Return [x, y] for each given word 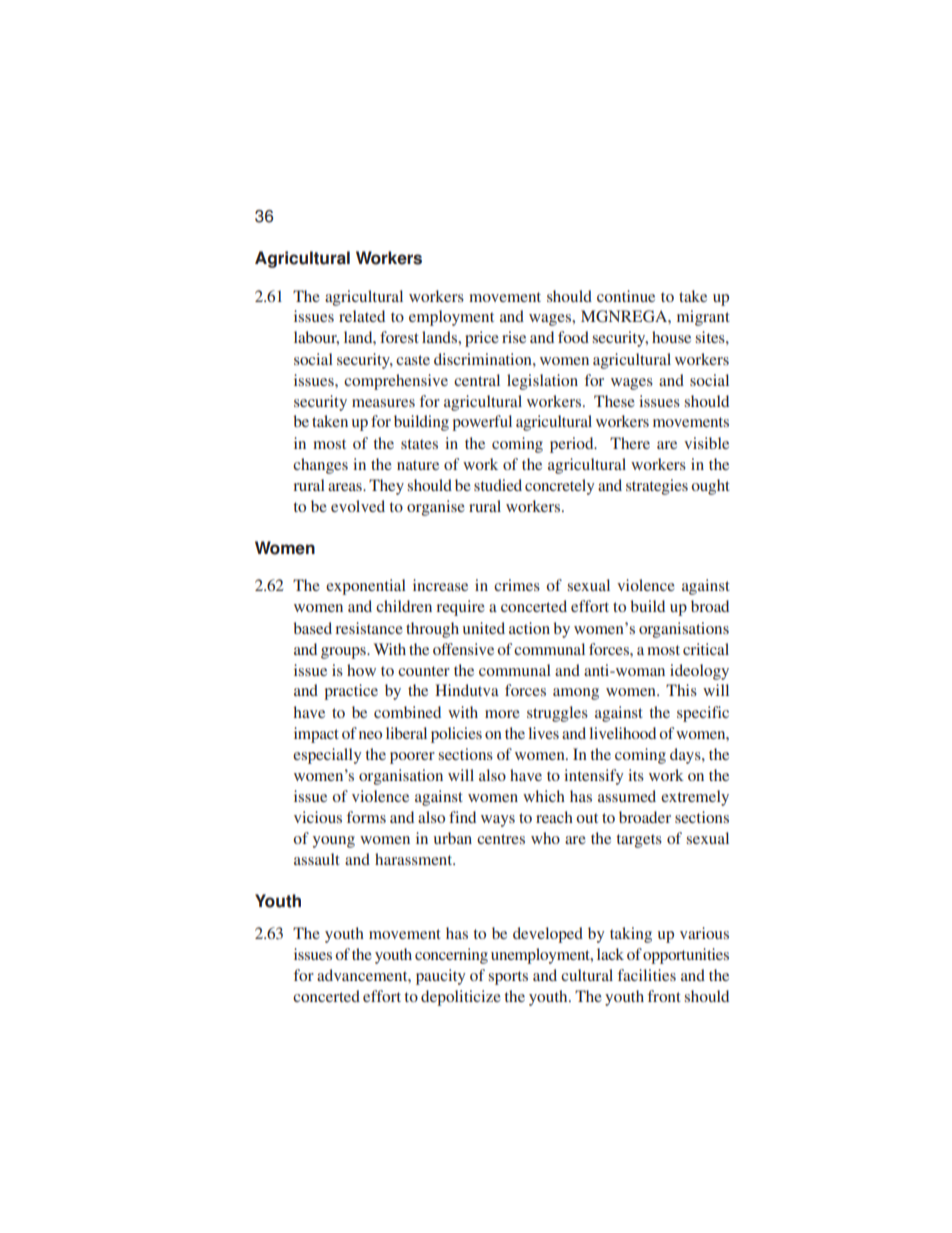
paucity [441, 977]
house [671, 337]
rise [514, 337]
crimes [517, 585]
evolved [358, 506]
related [362, 316]
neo [370, 735]
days [686, 756]
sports [508, 978]
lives [543, 733]
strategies [657, 487]
